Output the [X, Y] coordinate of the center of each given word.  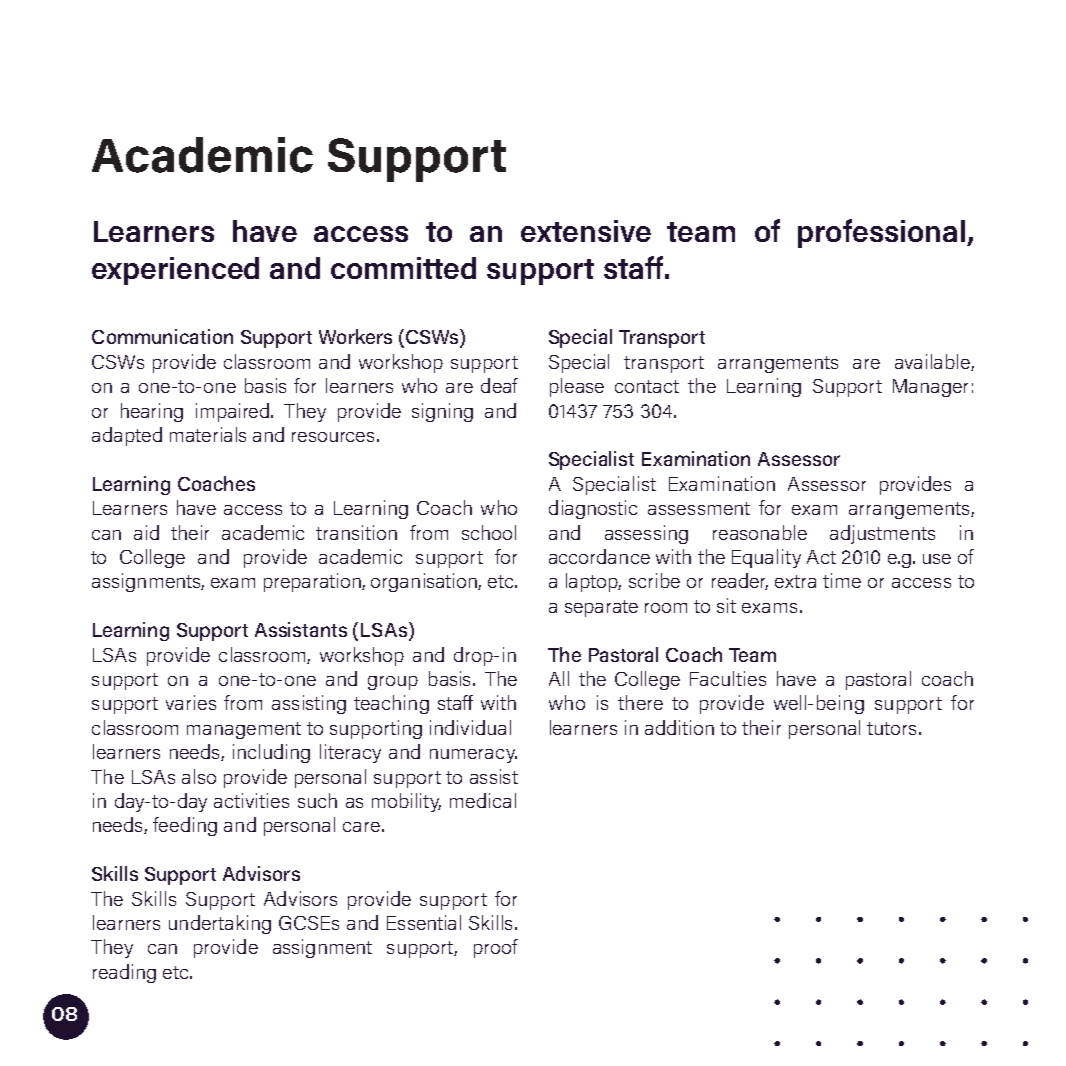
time [842, 580]
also [199, 776]
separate [601, 608]
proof [496, 948]
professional [881, 233]
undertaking [220, 924]
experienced [175, 271]
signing [442, 412]
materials [208, 434]
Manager [930, 388]
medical [483, 800]
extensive [586, 231]
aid [146, 532]
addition [679, 727]
